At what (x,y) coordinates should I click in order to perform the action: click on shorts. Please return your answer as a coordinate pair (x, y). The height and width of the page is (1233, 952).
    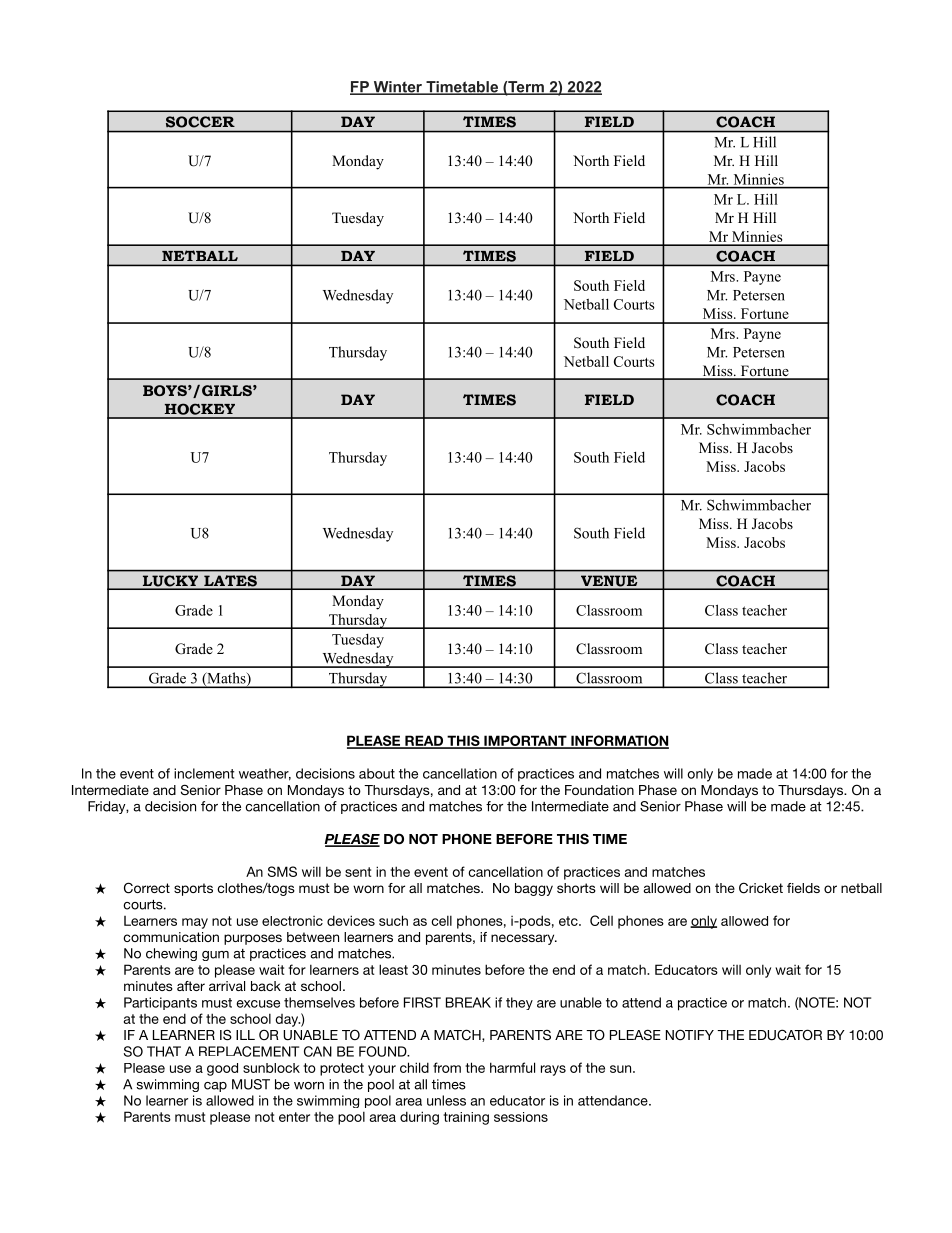
    Looking at the image, I should click on (576, 888).
